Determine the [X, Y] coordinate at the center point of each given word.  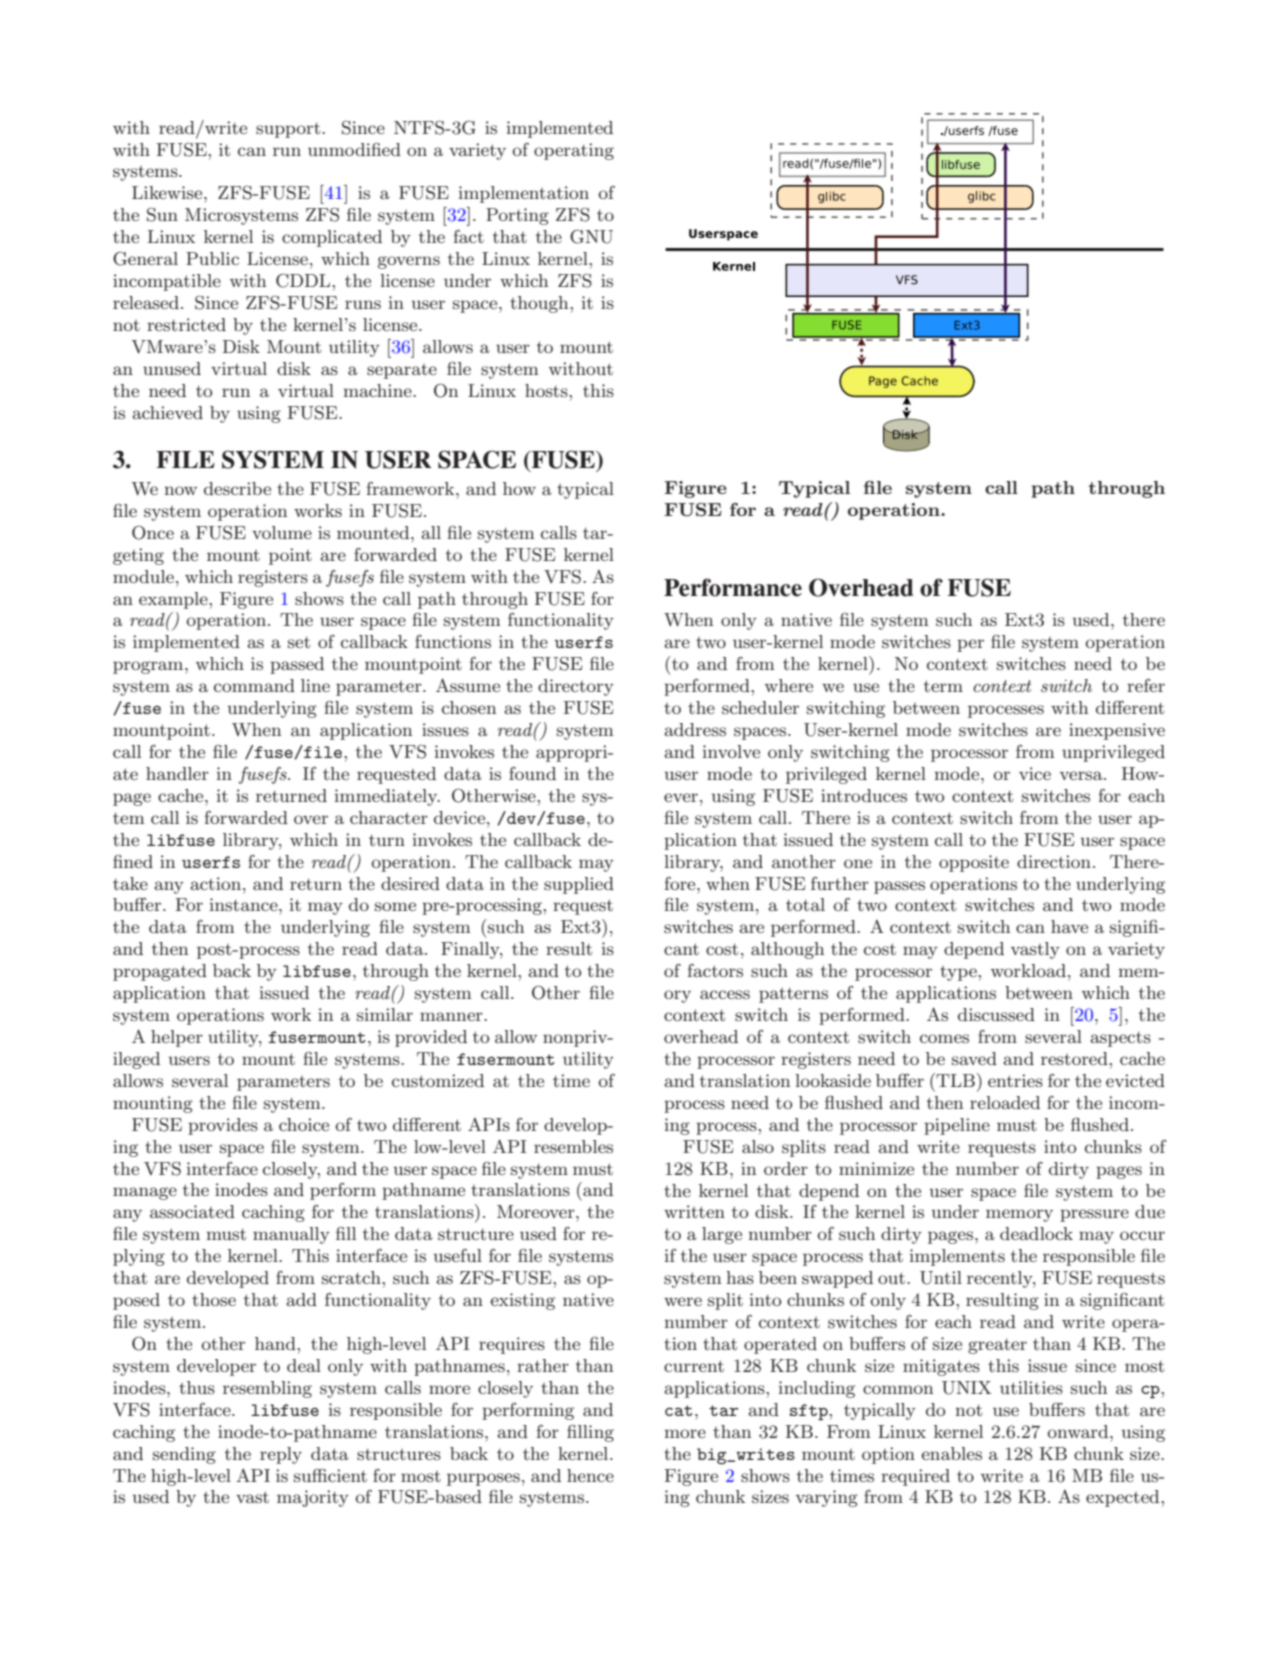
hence [590, 1475]
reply [281, 1455]
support [289, 130]
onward [1079, 1431]
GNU [591, 236]
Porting [517, 216]
